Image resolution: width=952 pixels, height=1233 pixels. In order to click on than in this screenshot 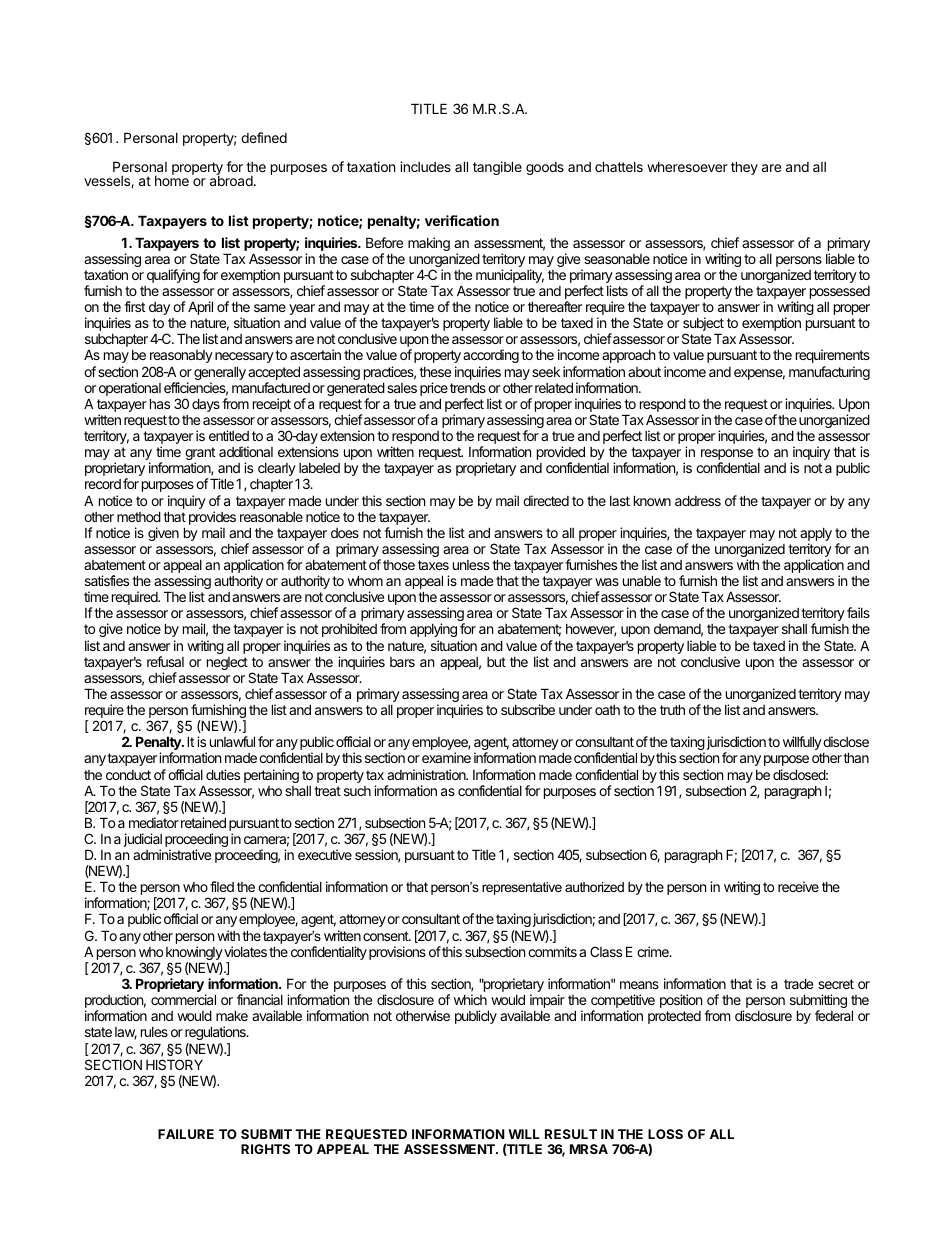, I will do `click(856, 757)`.
